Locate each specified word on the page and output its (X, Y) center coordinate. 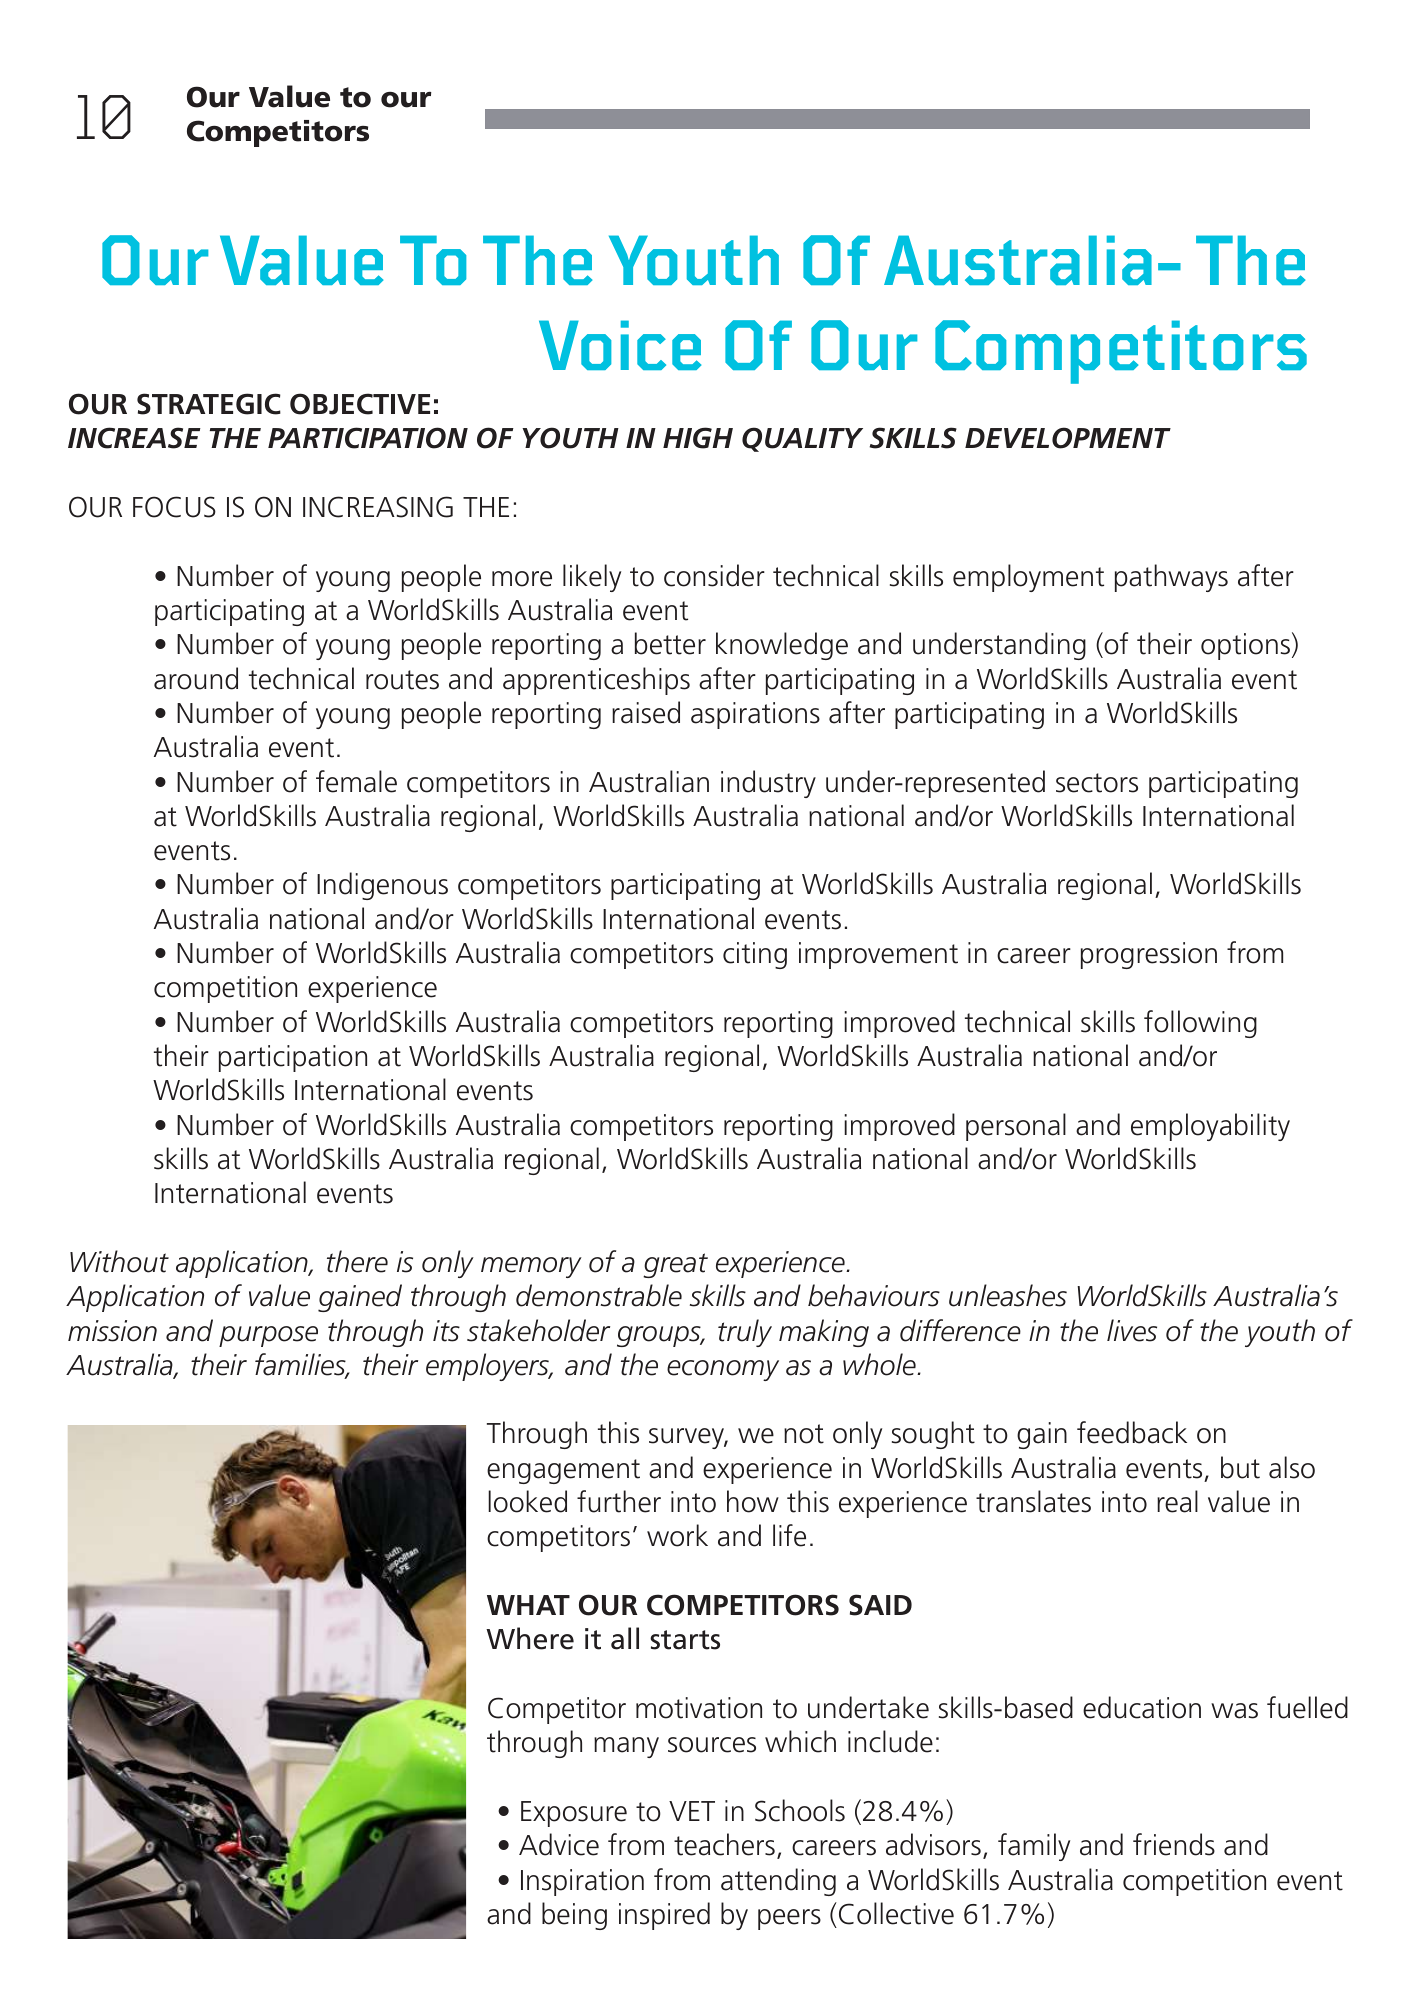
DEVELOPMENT (1068, 438)
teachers (724, 1844)
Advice (559, 1844)
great (675, 1265)
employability (1210, 1127)
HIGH (698, 438)
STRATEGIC (209, 404)
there (357, 1261)
